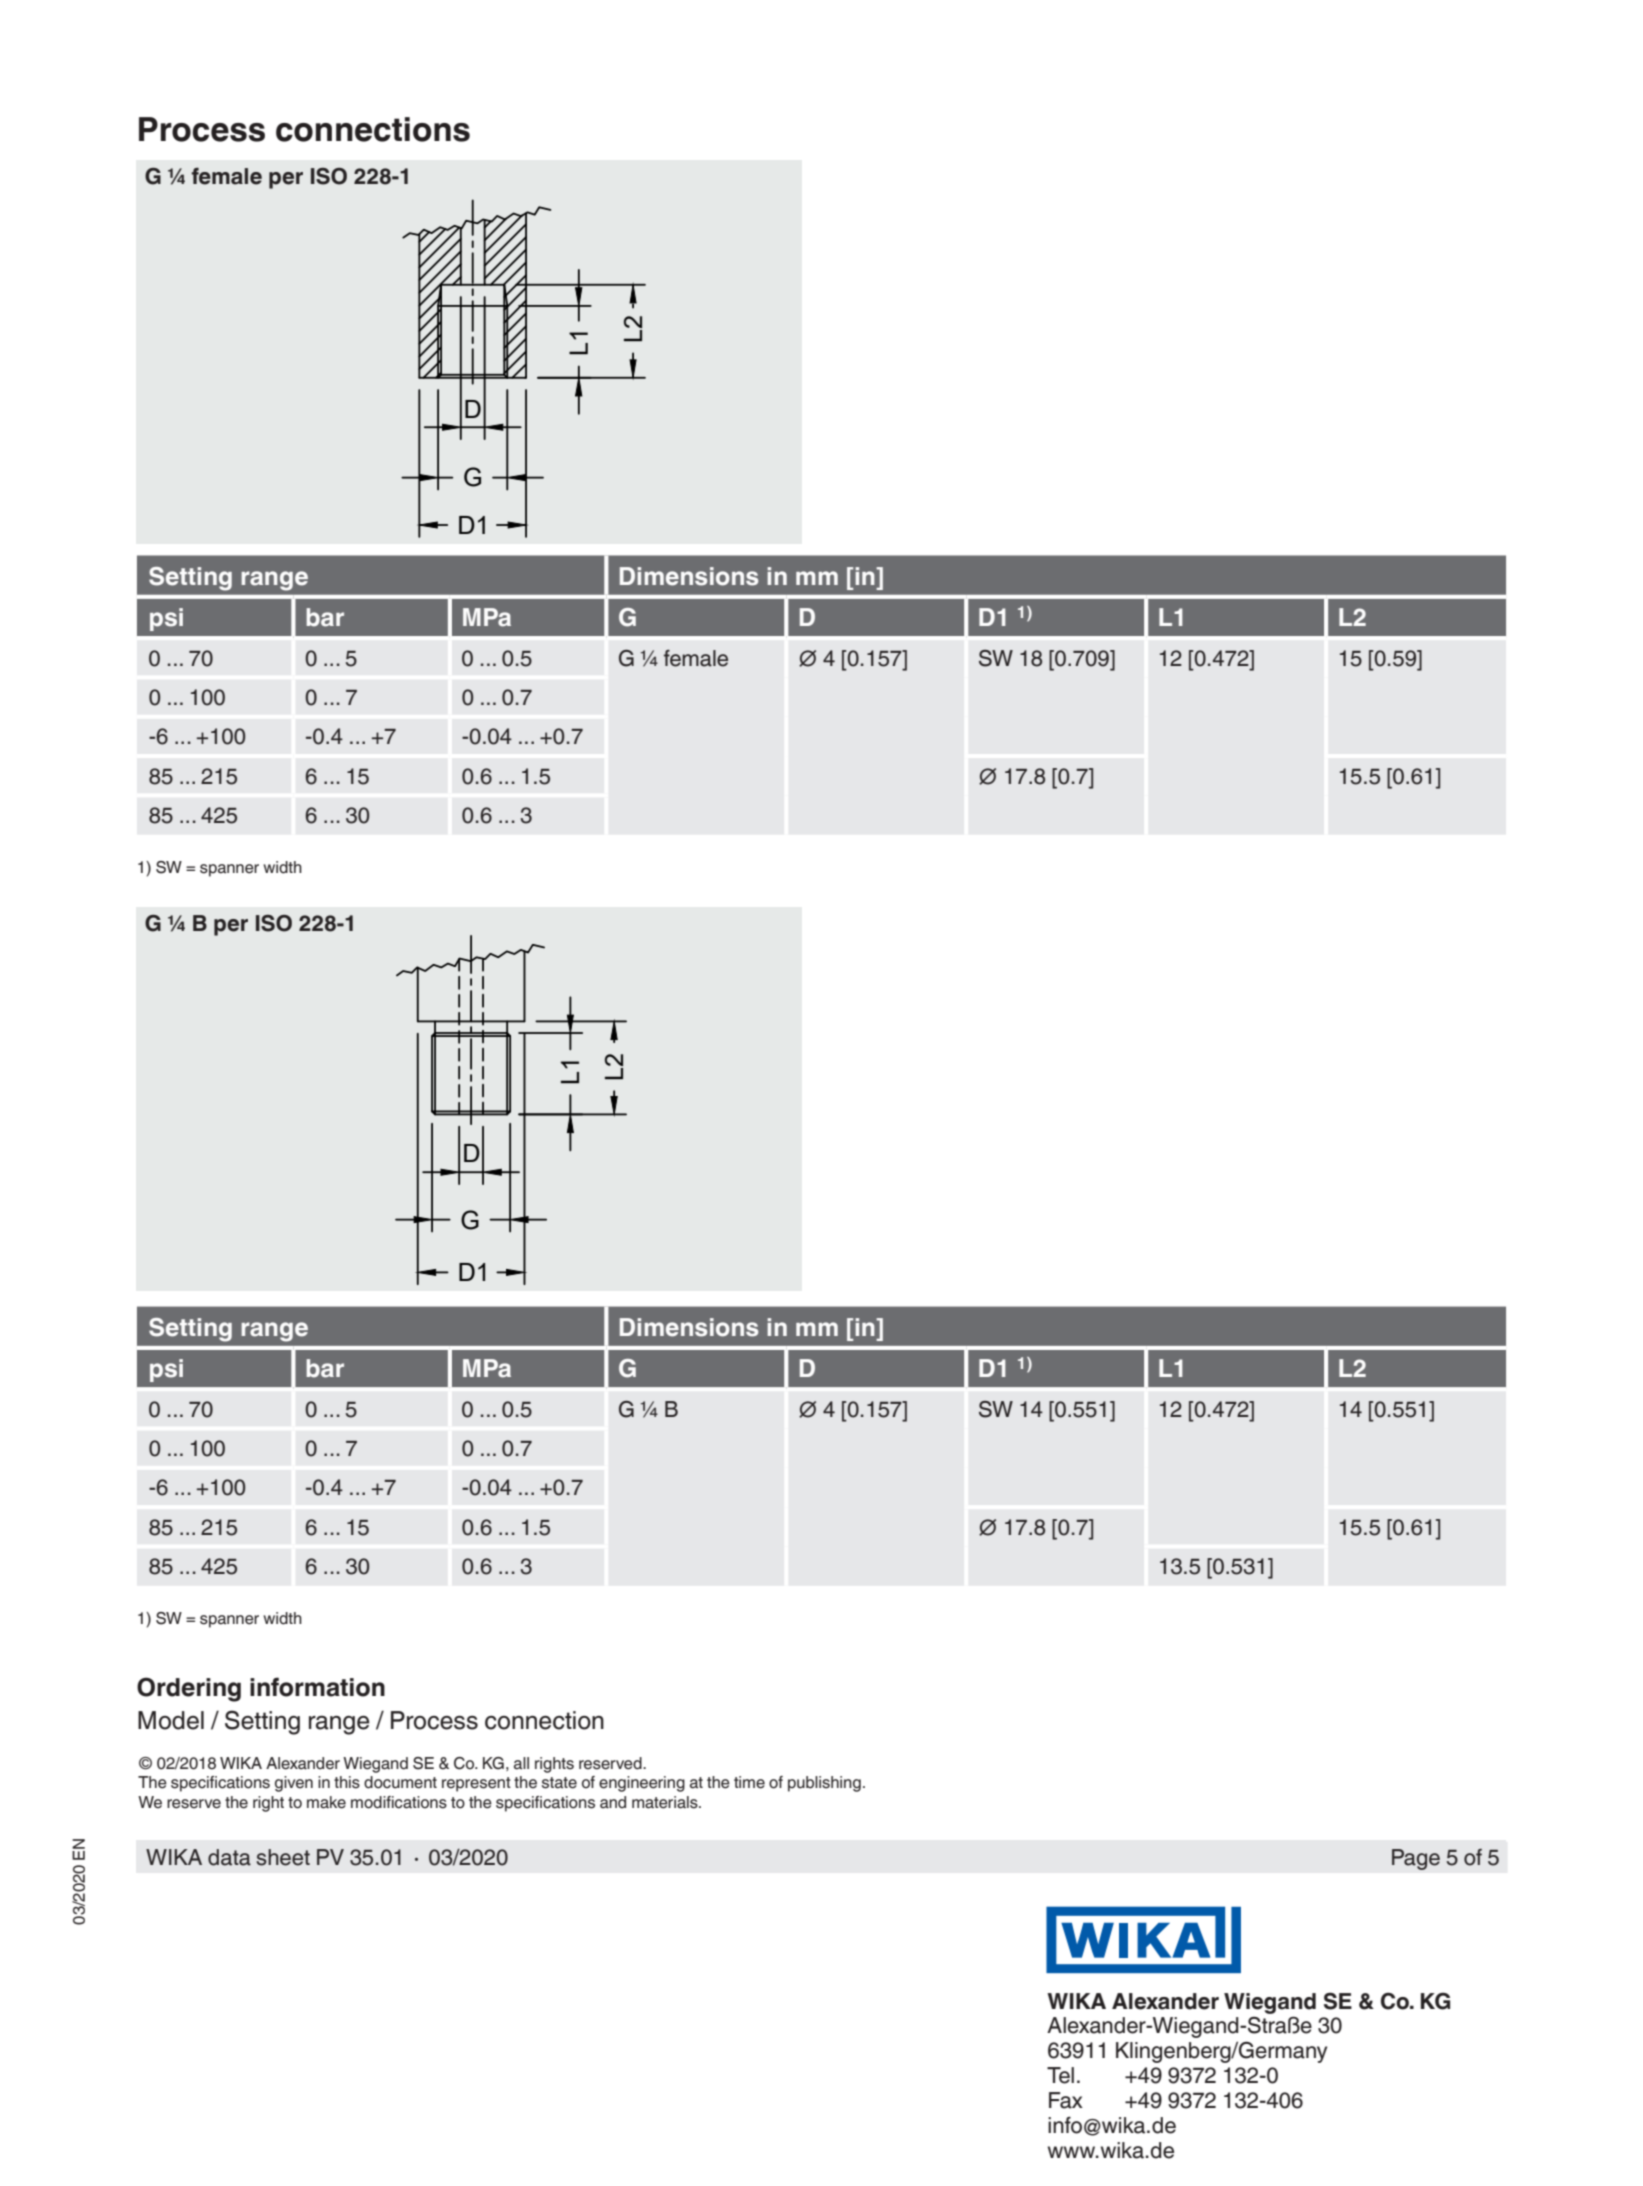 This screenshot has width=1643, height=2186. What do you see at coordinates (1416, 1859) in the screenshot?
I see `Page` at bounding box center [1416, 1859].
